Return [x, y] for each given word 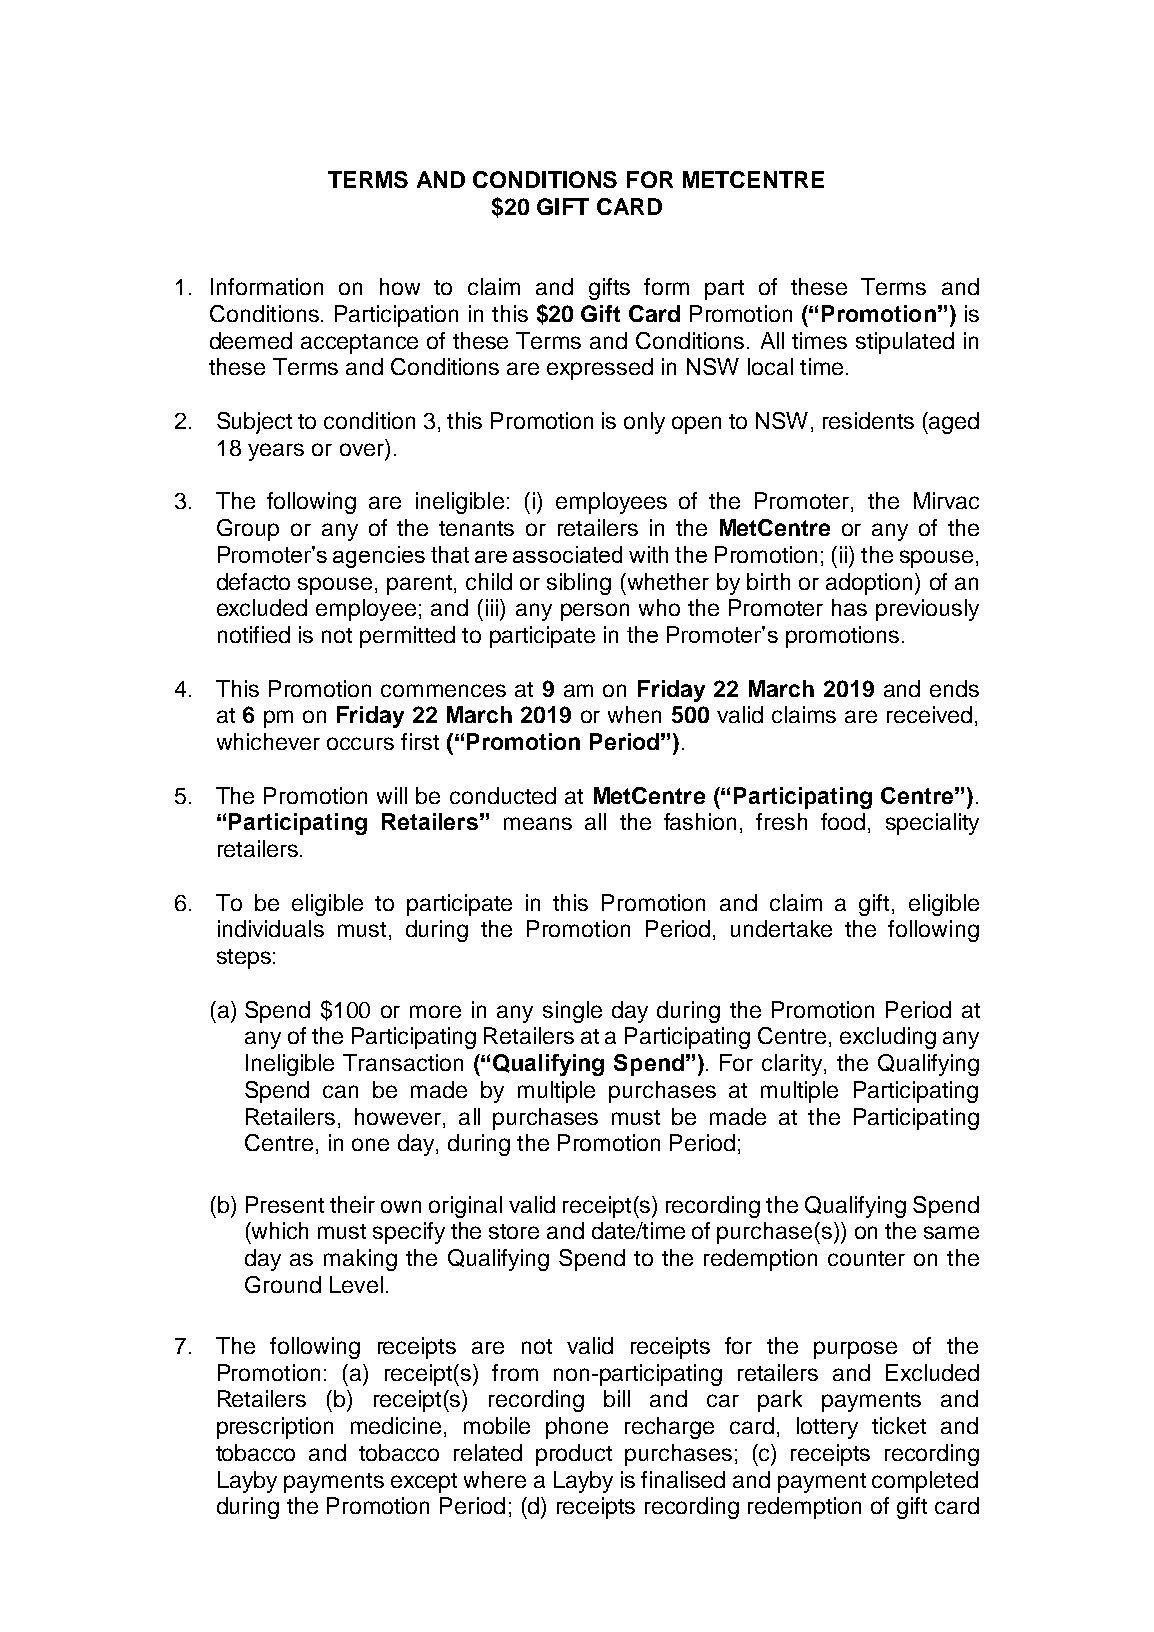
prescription [275, 1428]
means [538, 823]
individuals [271, 928]
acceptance [359, 344]
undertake [781, 928]
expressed [600, 369]
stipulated [905, 343]
